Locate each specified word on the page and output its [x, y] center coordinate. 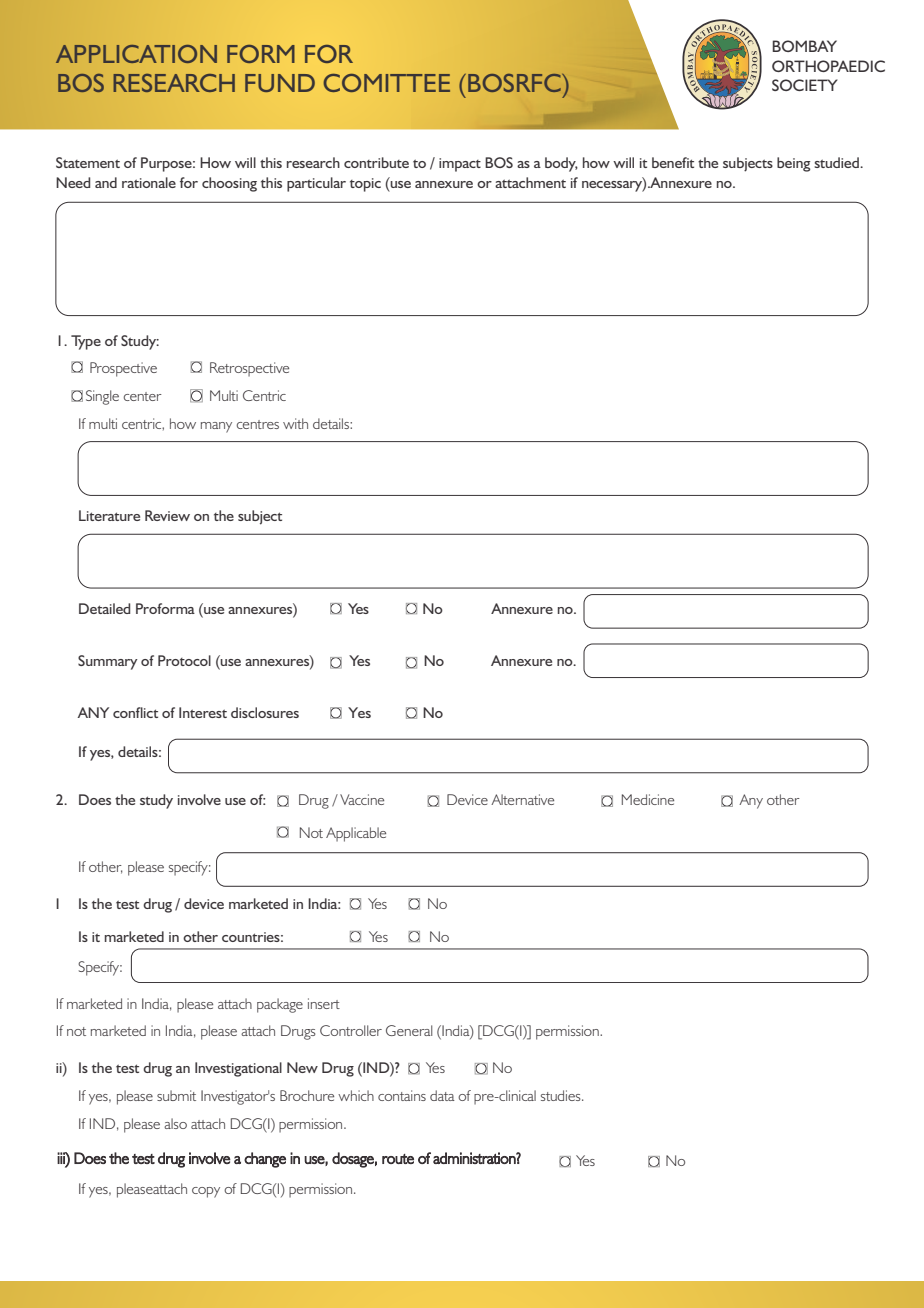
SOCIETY [805, 85]
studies [562, 1095]
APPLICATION [136, 54]
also [175, 1123]
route [398, 1159]
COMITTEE [387, 83]
